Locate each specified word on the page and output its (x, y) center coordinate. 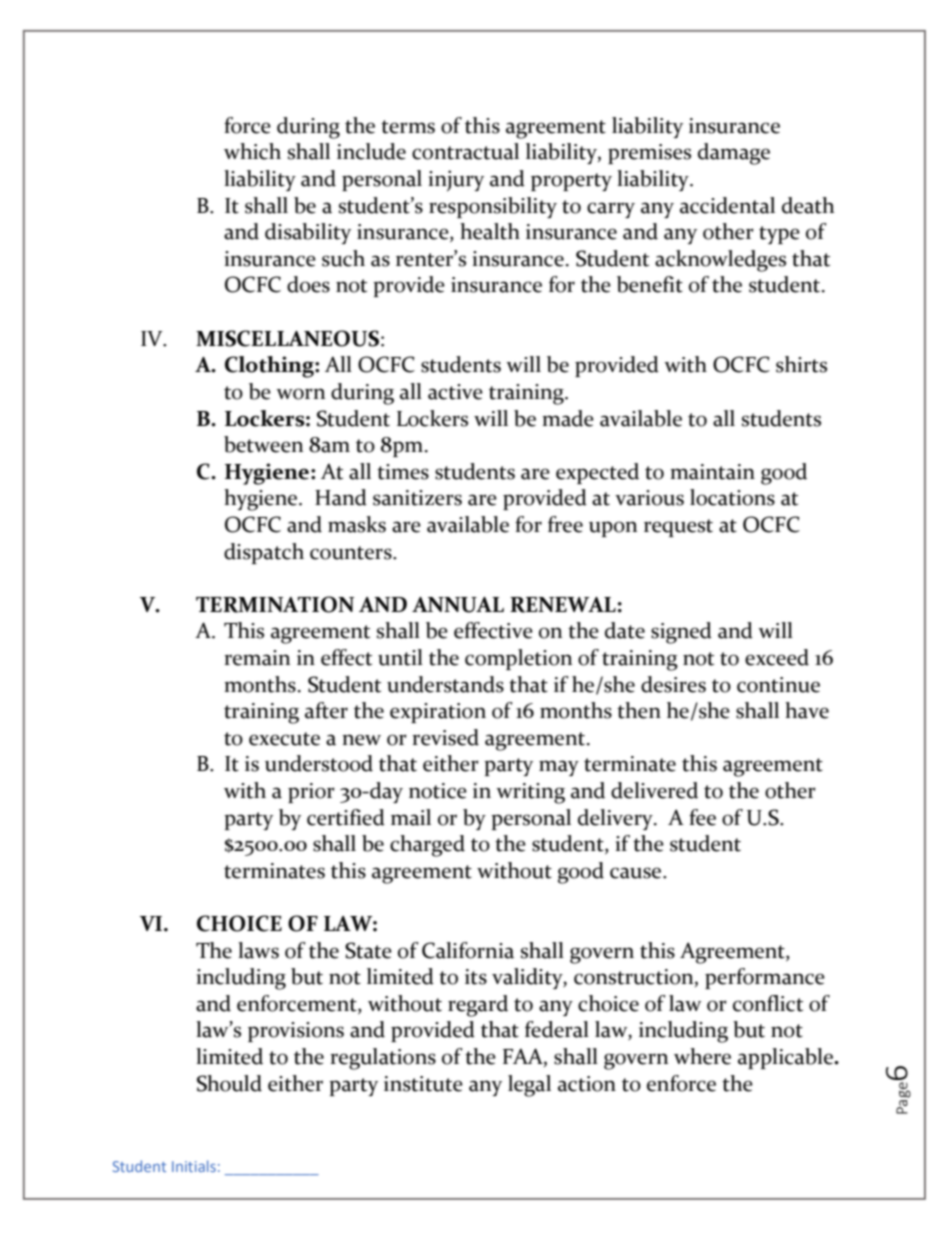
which (252, 151)
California (468, 950)
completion (518, 659)
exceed (777, 657)
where (702, 1056)
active (455, 392)
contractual (465, 151)
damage (734, 154)
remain (257, 658)
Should (229, 1083)
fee (702, 817)
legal (529, 1086)
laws (258, 950)
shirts (801, 364)
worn (300, 394)
